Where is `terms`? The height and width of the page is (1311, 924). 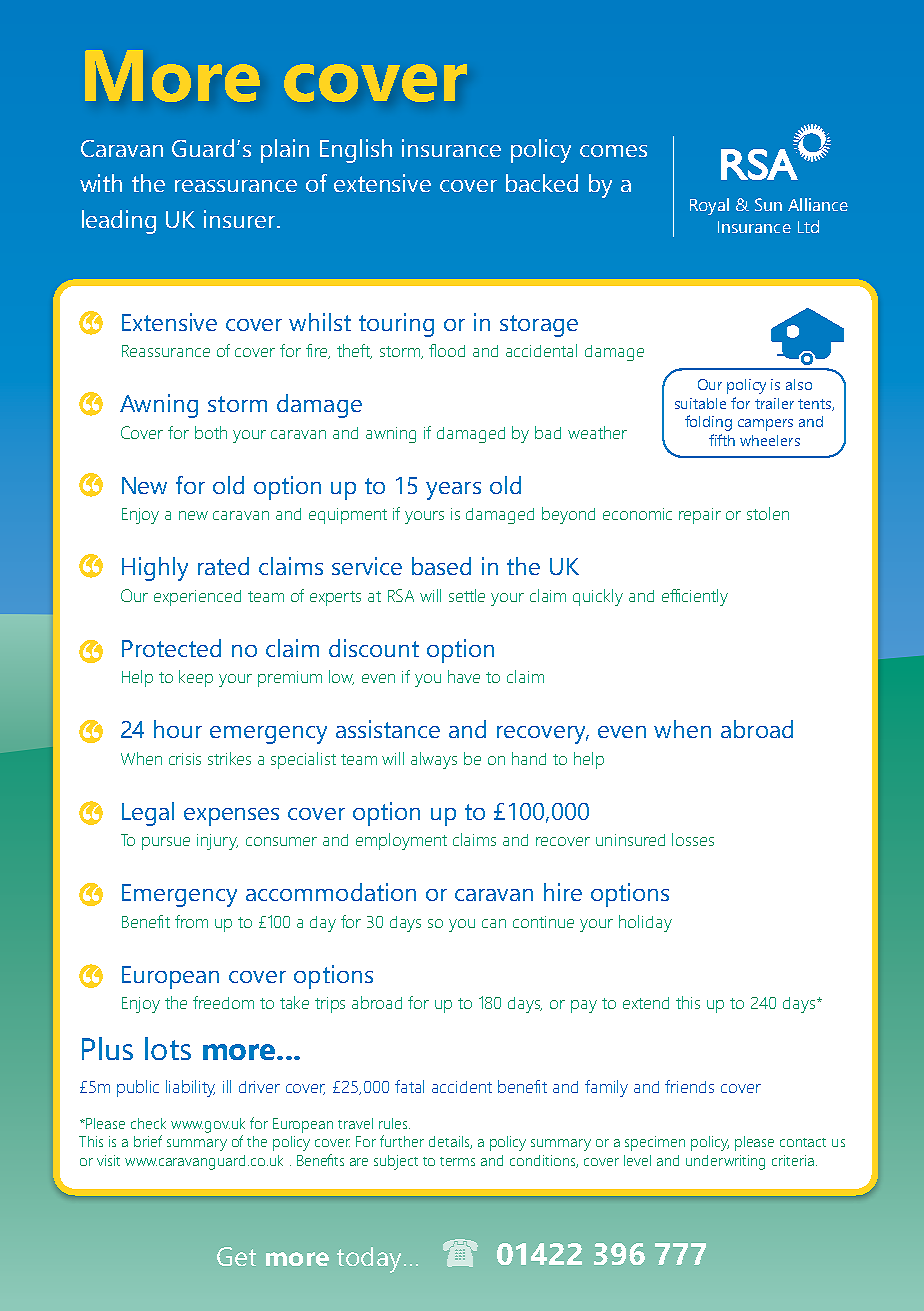 terms is located at coordinates (457, 1161).
